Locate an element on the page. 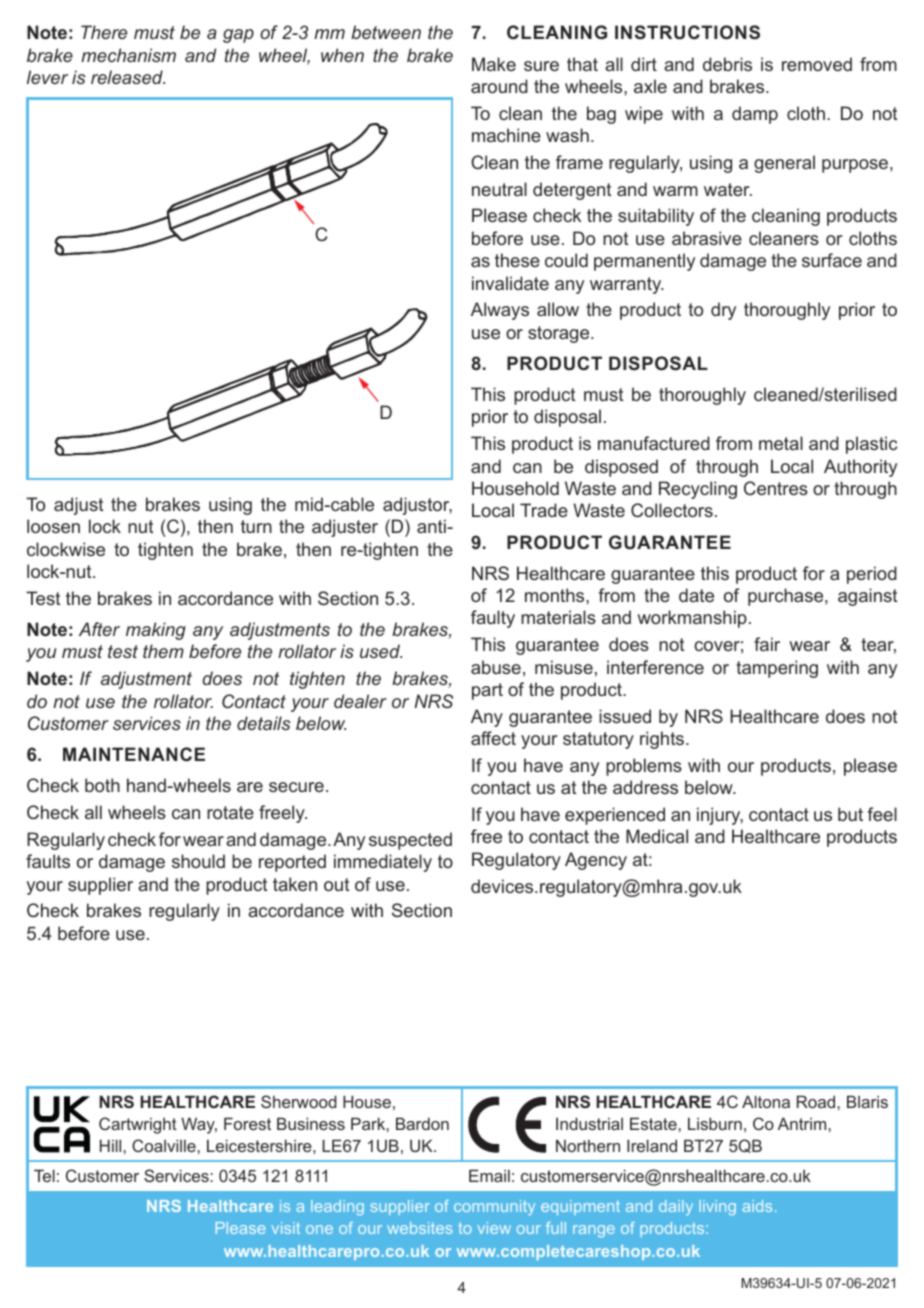  injury is located at coordinates (720, 816).
